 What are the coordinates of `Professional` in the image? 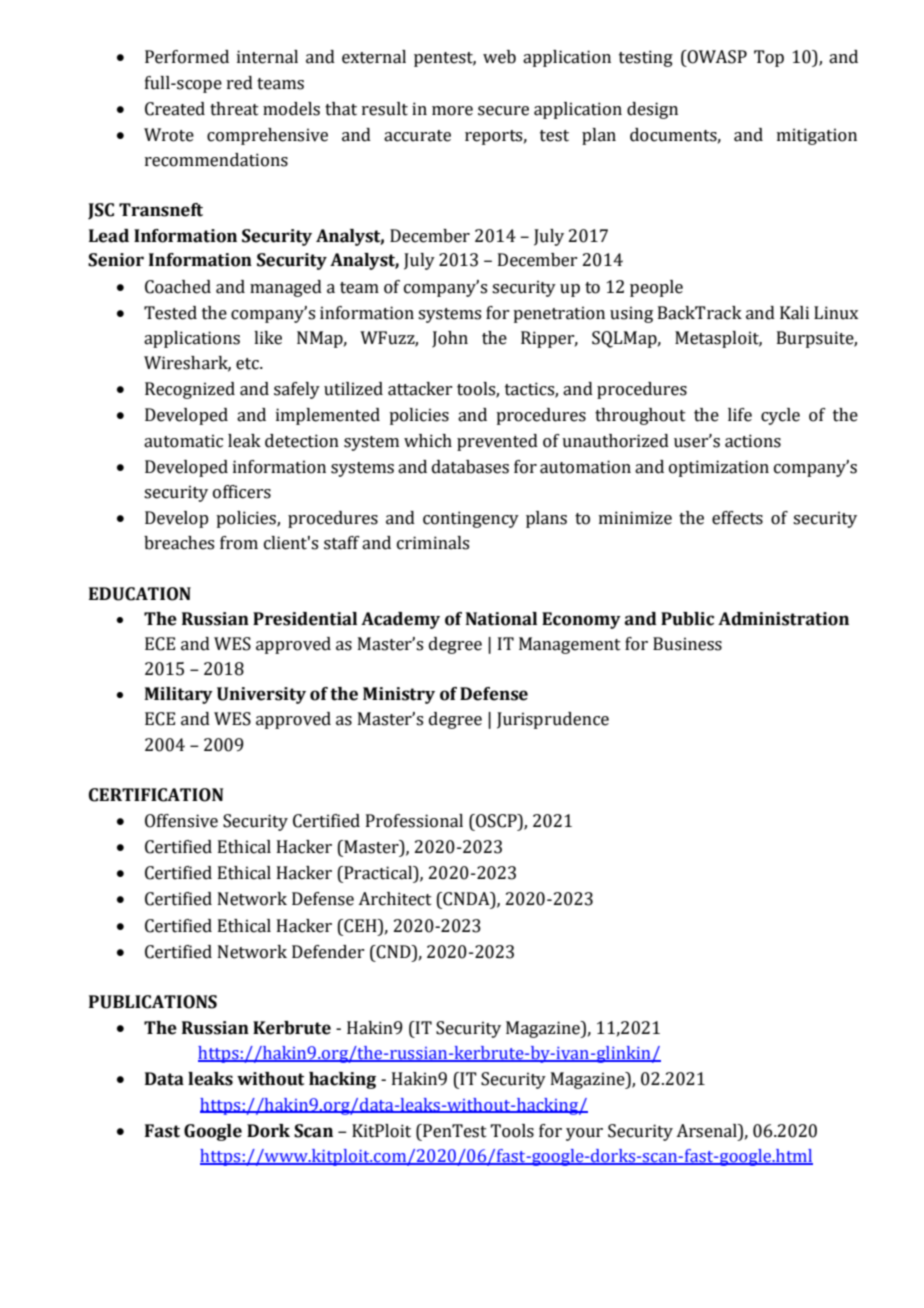 It's located at (414, 821).
